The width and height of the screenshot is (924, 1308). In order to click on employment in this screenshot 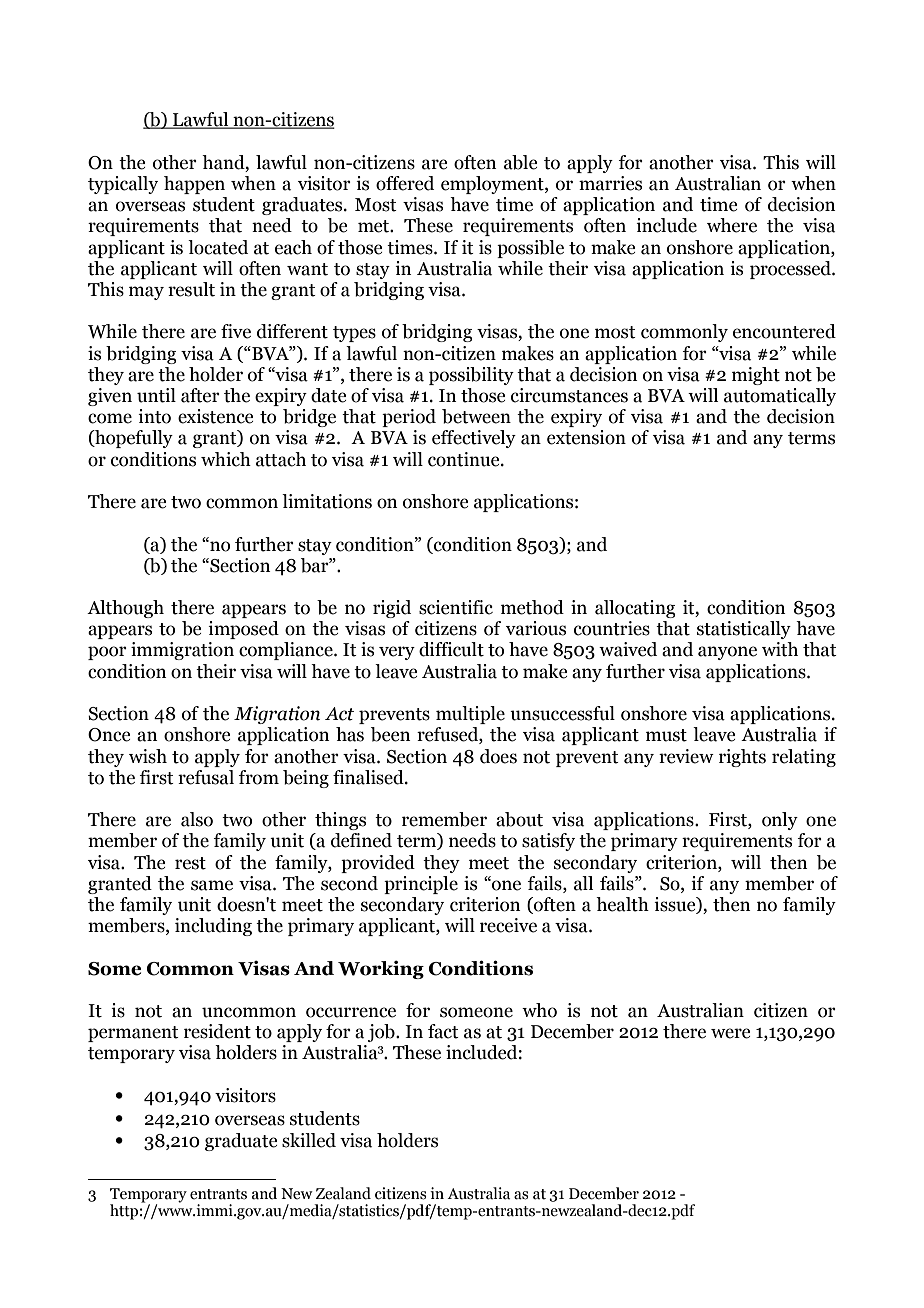, I will do `click(493, 185)`.
